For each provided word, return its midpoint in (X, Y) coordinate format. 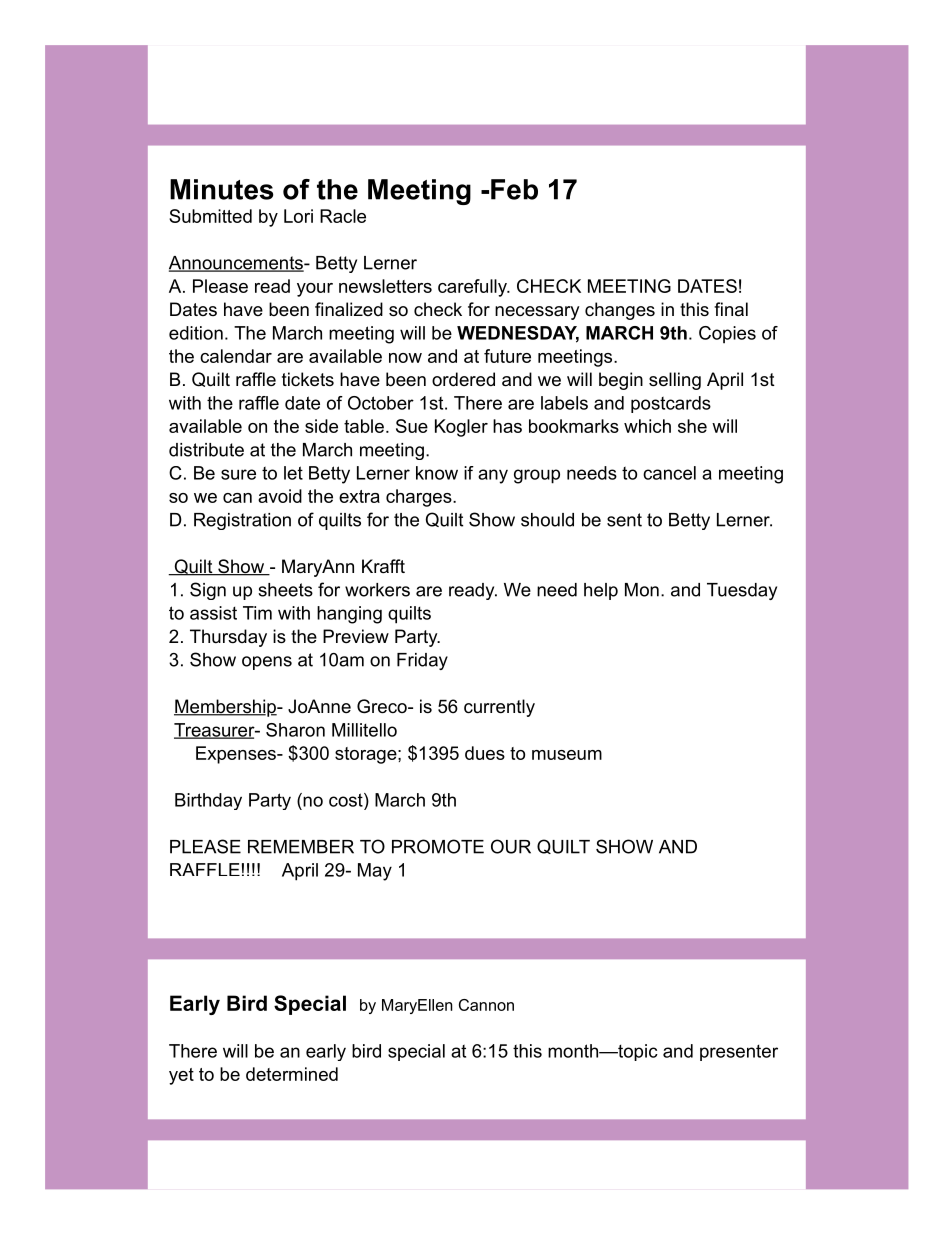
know (437, 473)
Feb (514, 189)
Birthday (208, 801)
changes (620, 311)
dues (485, 753)
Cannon (486, 1005)
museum (567, 755)
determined (292, 1074)
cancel (669, 473)
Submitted (210, 216)
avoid (280, 496)
